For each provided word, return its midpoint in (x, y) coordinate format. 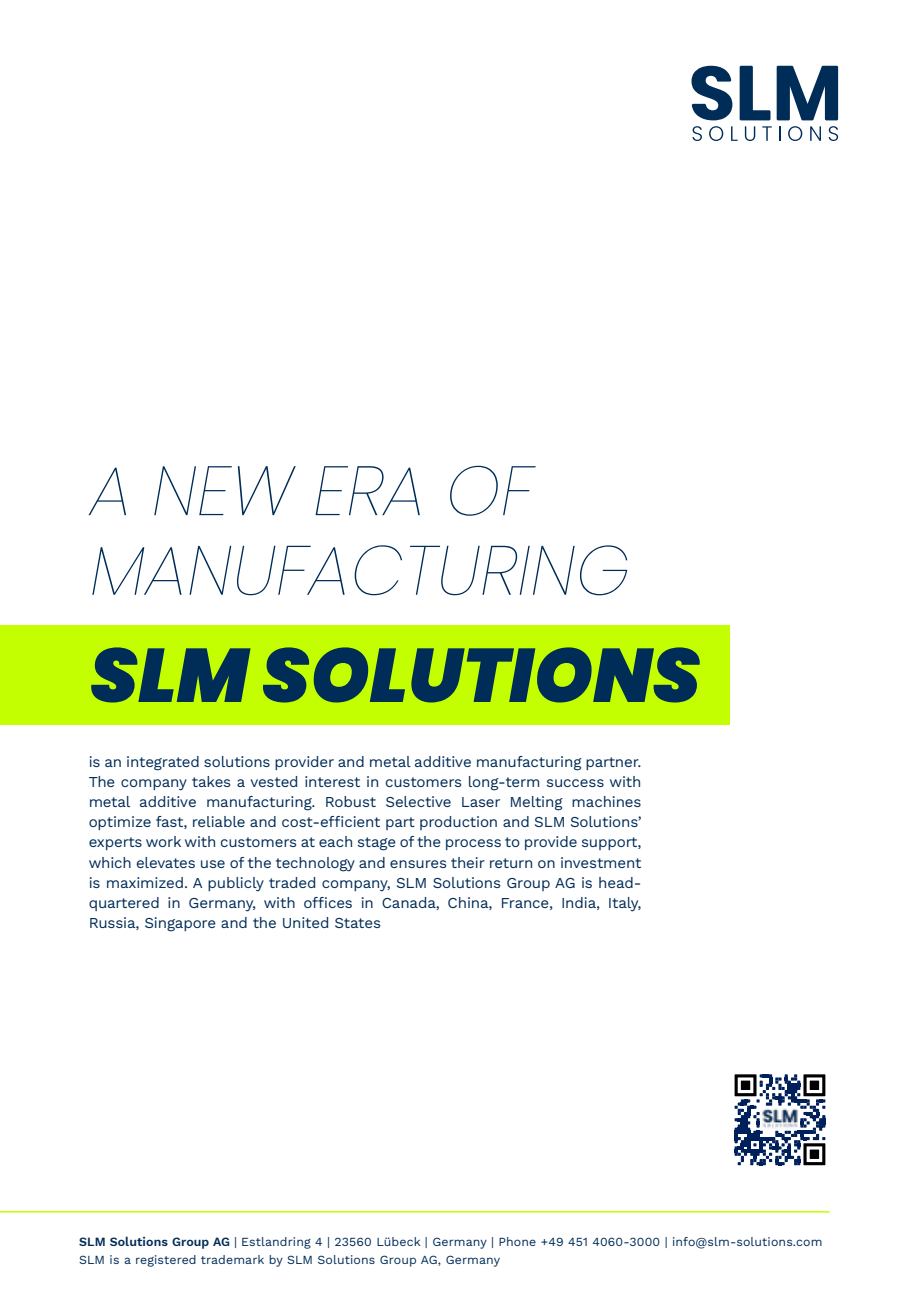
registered (166, 1261)
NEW (225, 490)
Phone (517, 1241)
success (575, 783)
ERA (367, 490)
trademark (232, 1259)
